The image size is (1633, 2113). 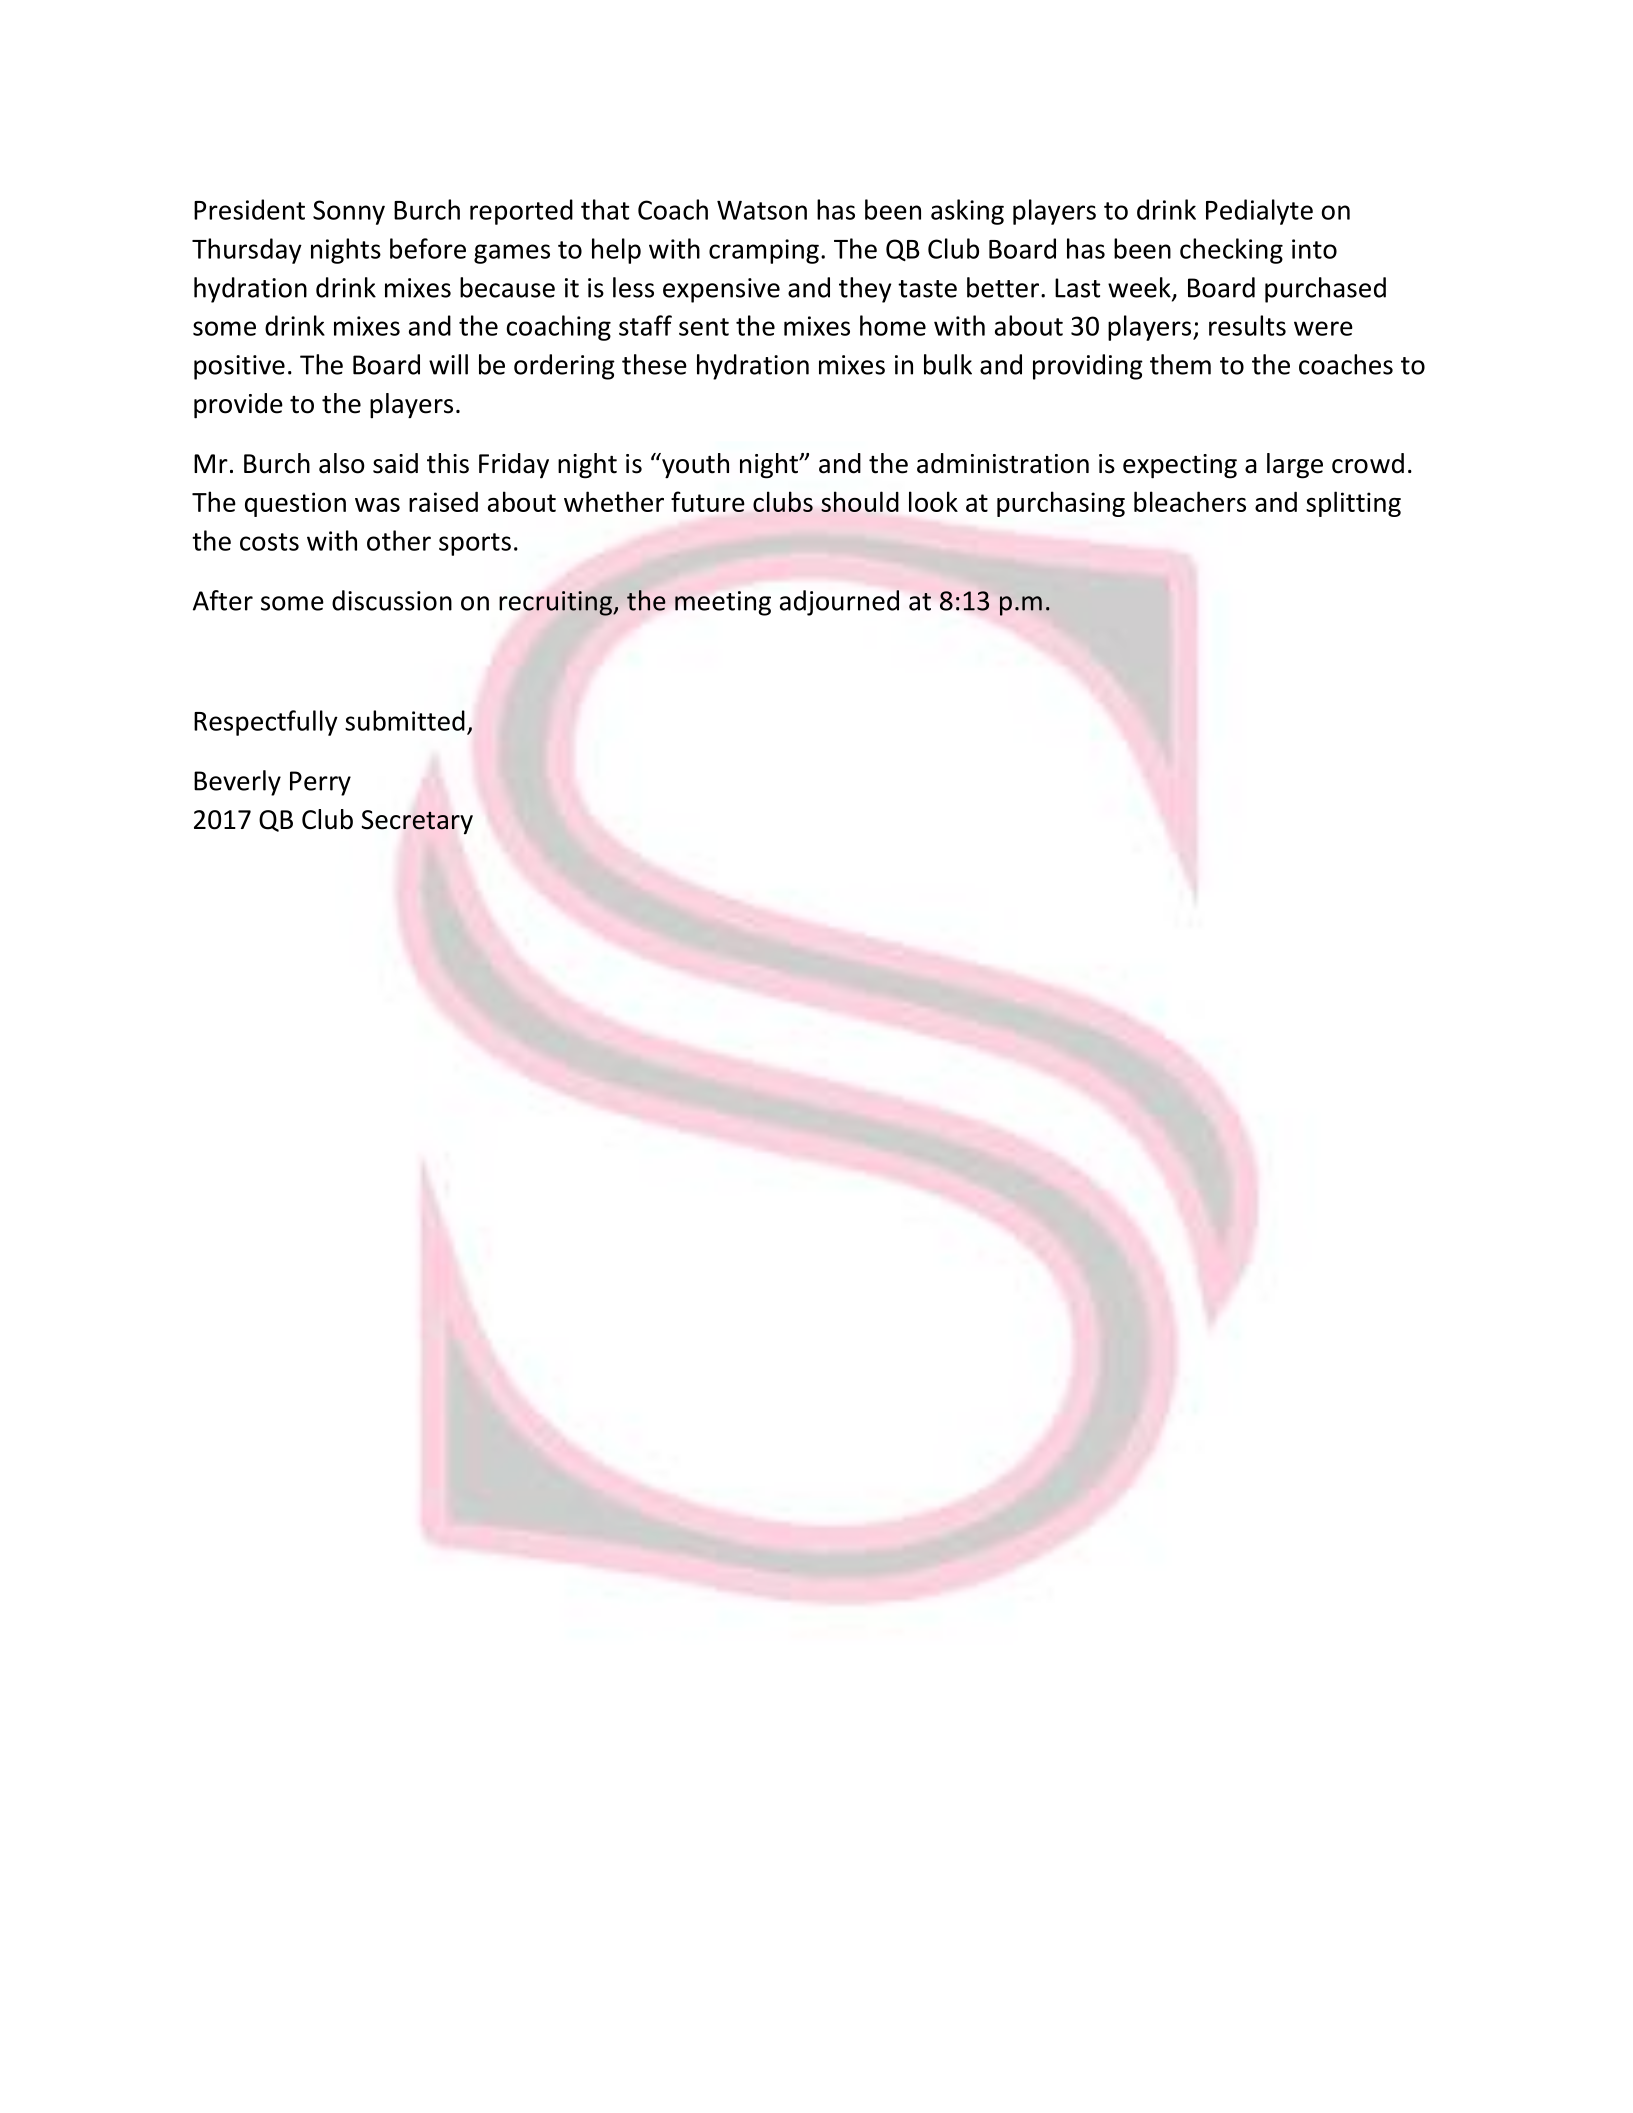 I want to click on discussion, so click(x=392, y=600).
